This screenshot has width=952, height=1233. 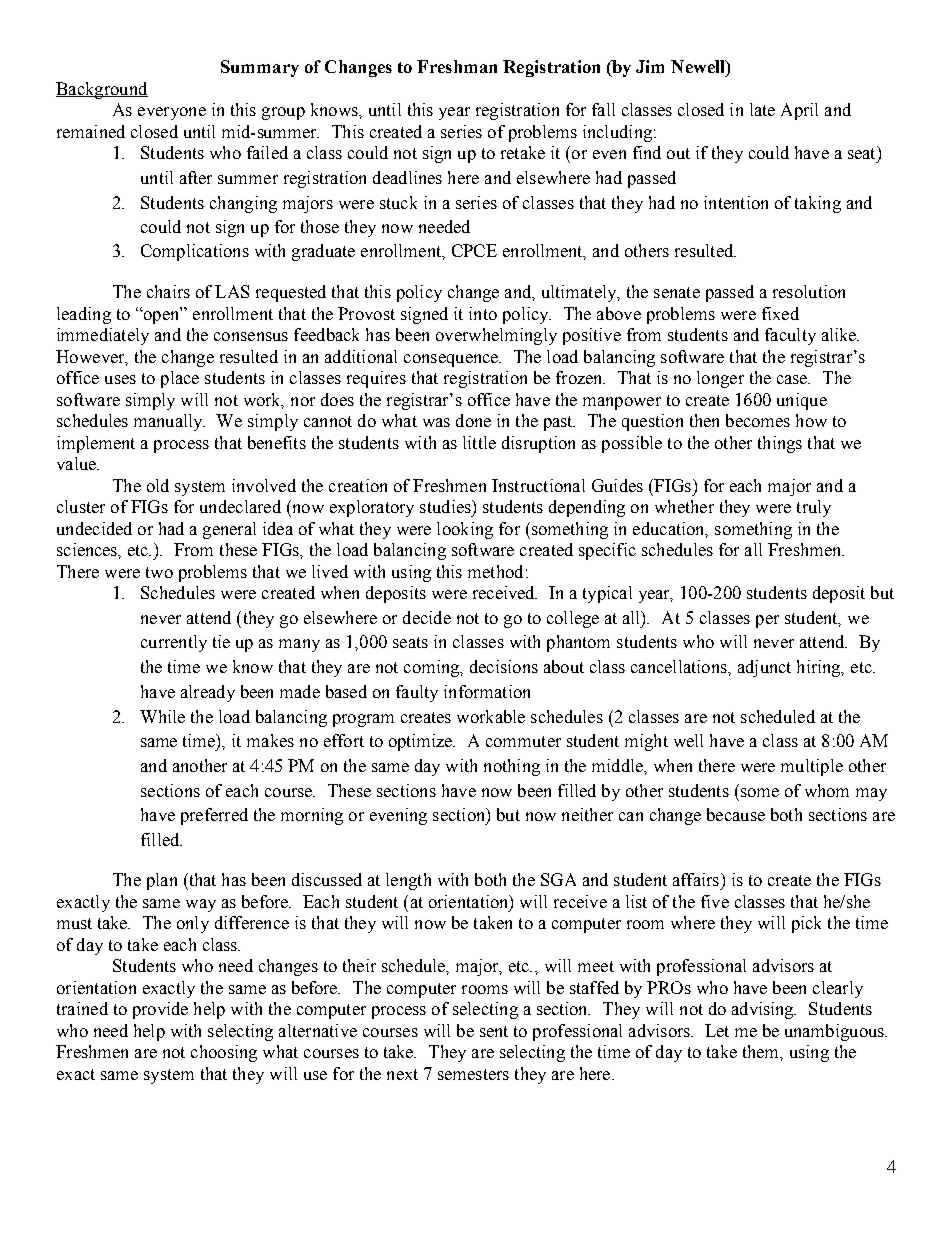 What do you see at coordinates (767, 621) in the screenshot?
I see `per` at bounding box center [767, 621].
